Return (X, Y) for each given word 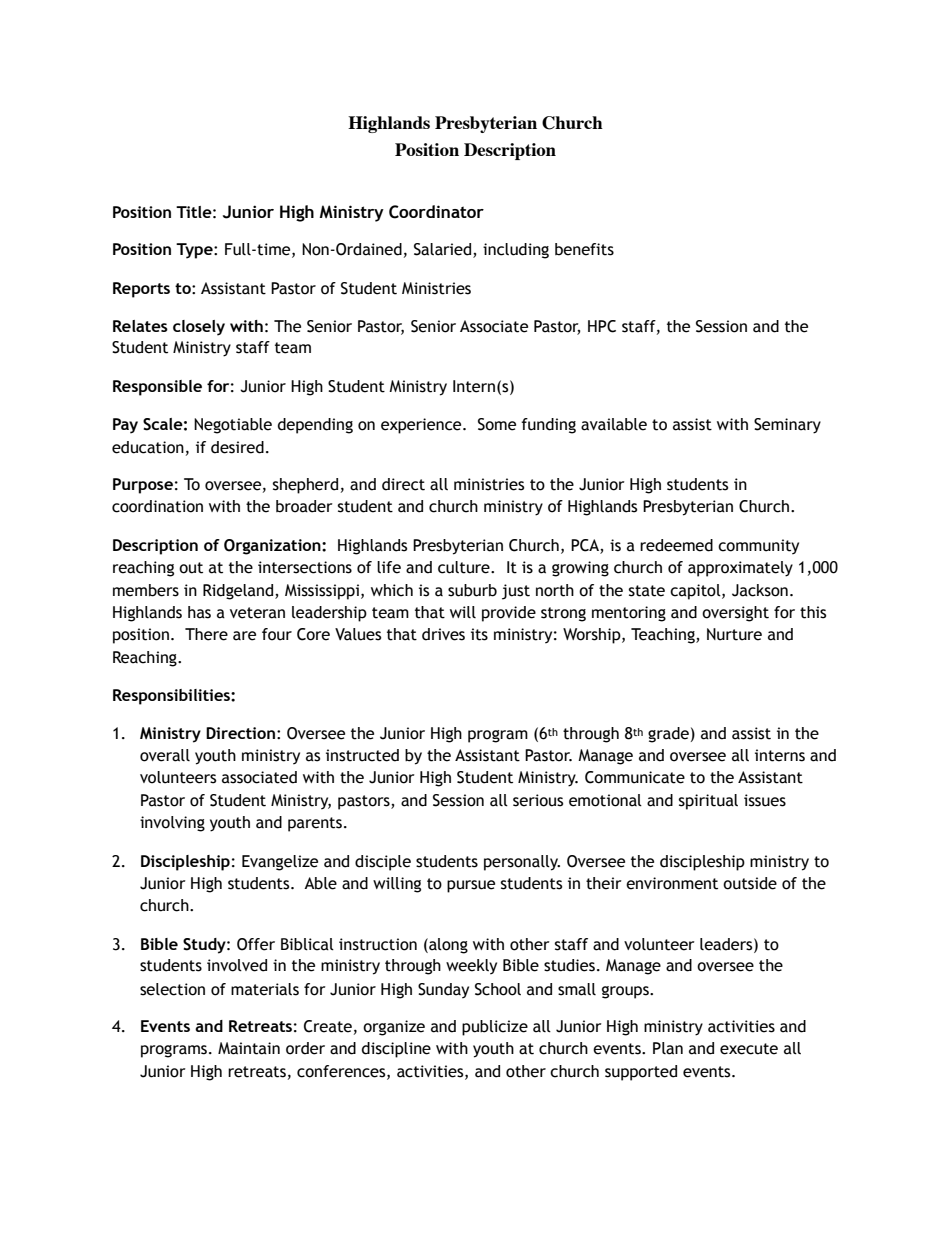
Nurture (734, 634)
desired (237, 447)
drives (443, 634)
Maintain (249, 1048)
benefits (584, 249)
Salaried (444, 250)
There (206, 634)
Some (497, 424)
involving (172, 824)
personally (522, 863)
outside (750, 883)
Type (195, 251)
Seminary (787, 426)
